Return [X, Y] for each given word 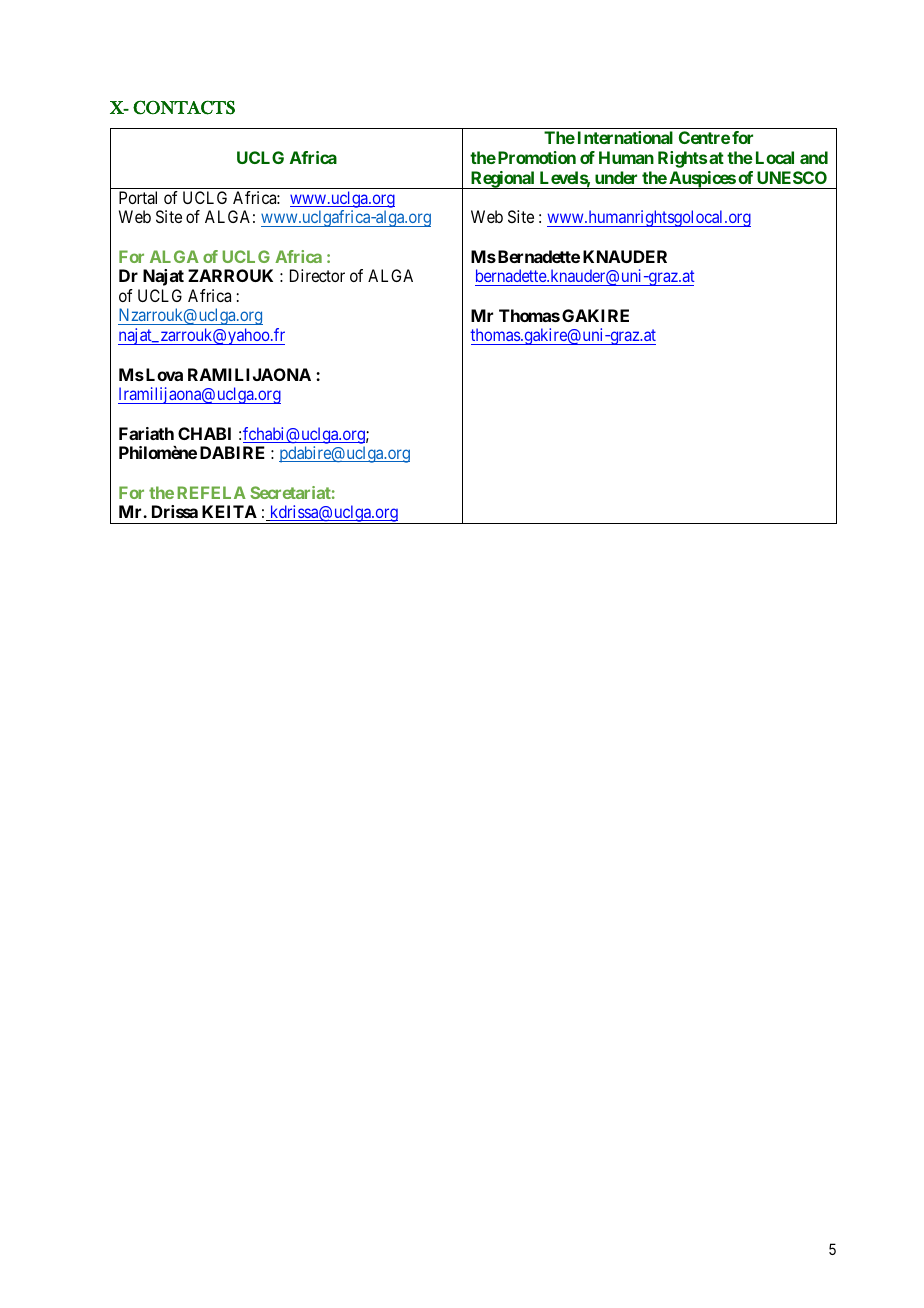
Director [317, 275]
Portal [138, 197]
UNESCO [792, 177]
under [616, 177]
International [625, 137]
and [814, 157]
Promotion [537, 157]
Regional [503, 180]
